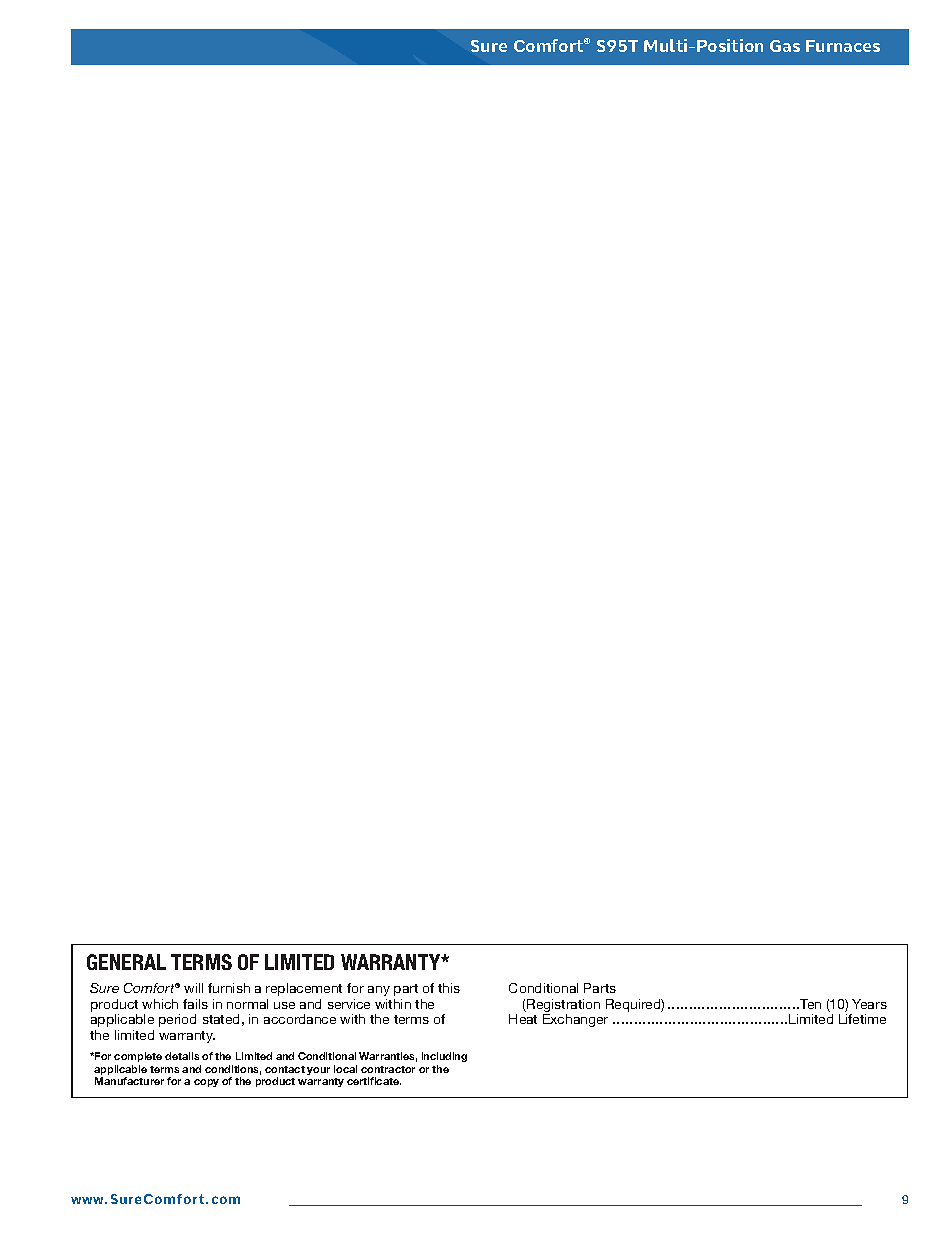 Image resolution: width=952 pixels, height=1233 pixels. What do you see at coordinates (523, 1019) in the screenshot?
I see `Heat` at bounding box center [523, 1019].
